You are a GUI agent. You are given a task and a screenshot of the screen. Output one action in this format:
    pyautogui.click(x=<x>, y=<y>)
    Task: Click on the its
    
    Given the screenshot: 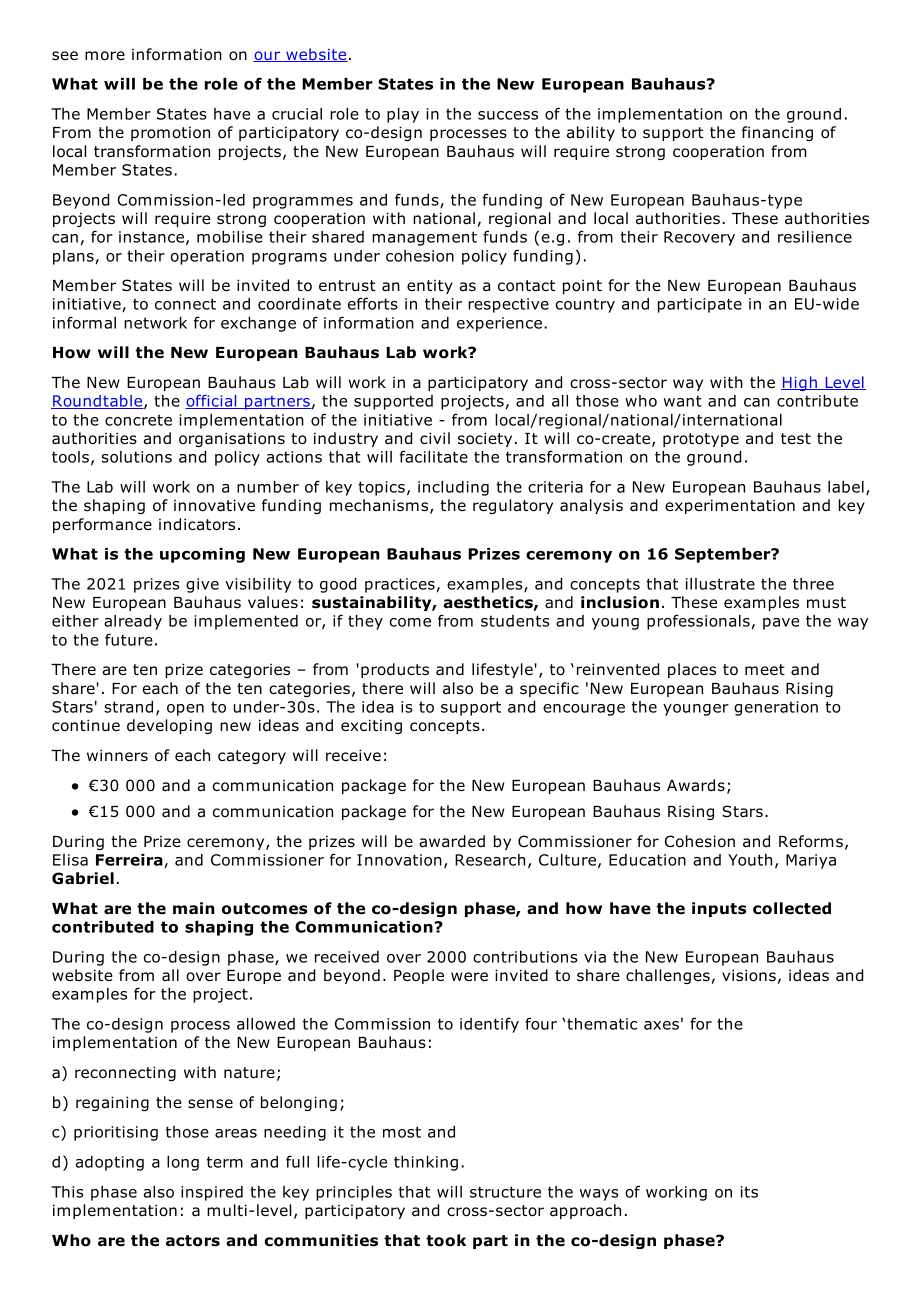 What is the action you would take?
    pyautogui.click(x=749, y=1192)
